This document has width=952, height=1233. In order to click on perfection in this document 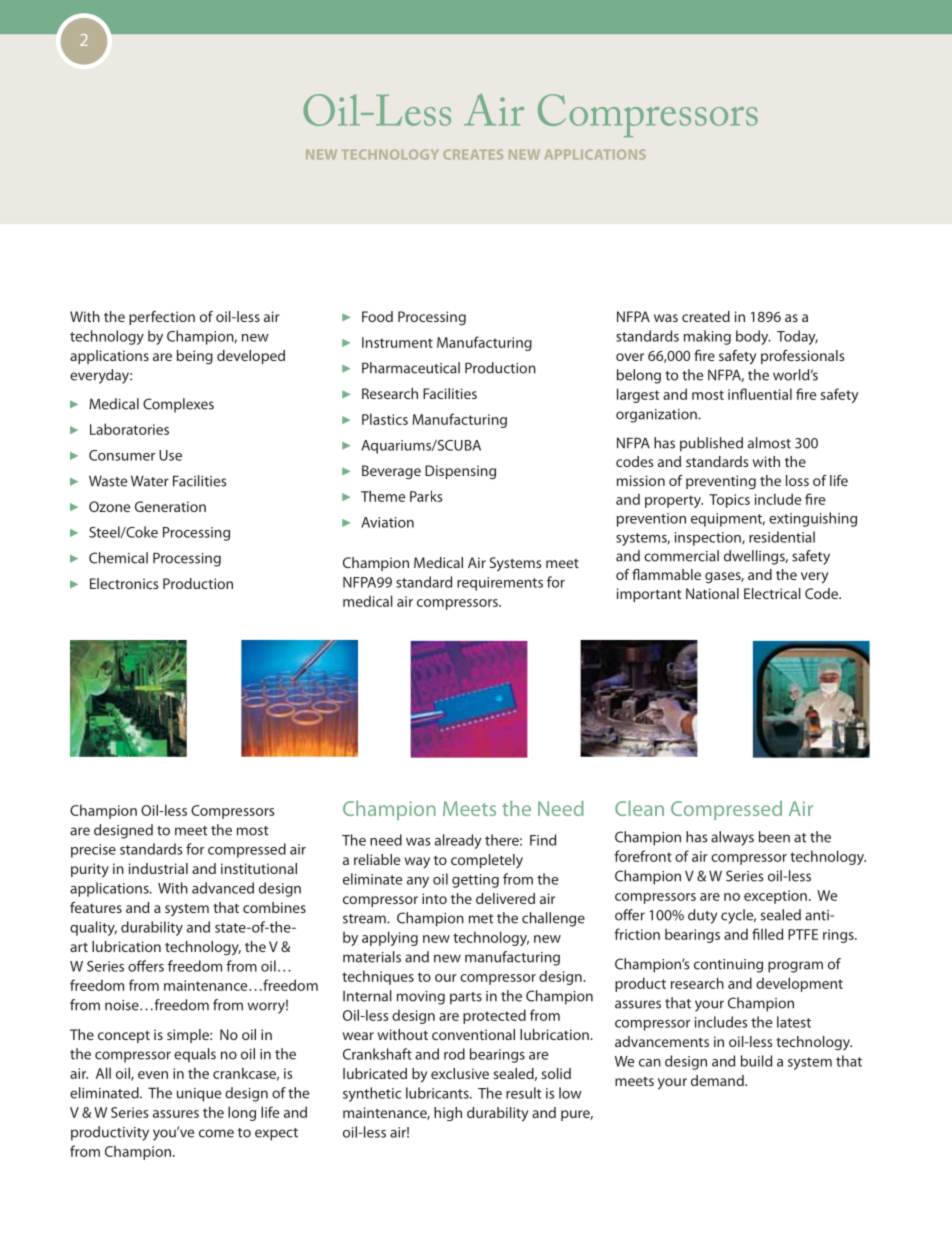, I will do `click(162, 318)`.
